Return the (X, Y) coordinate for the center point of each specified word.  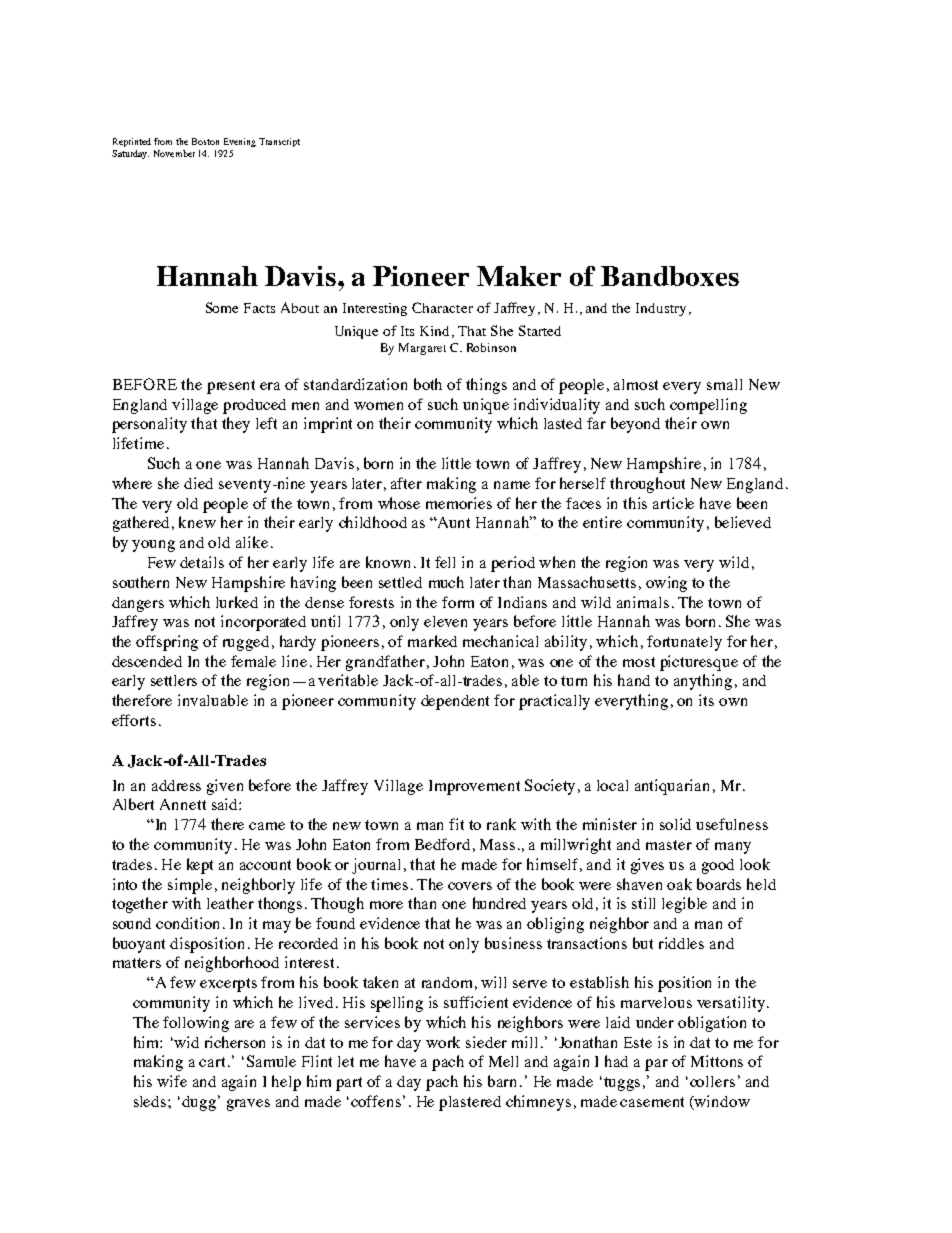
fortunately (684, 643)
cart (214, 1062)
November (174, 153)
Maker (519, 276)
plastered (470, 1103)
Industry (661, 309)
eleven (445, 621)
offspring (167, 643)
